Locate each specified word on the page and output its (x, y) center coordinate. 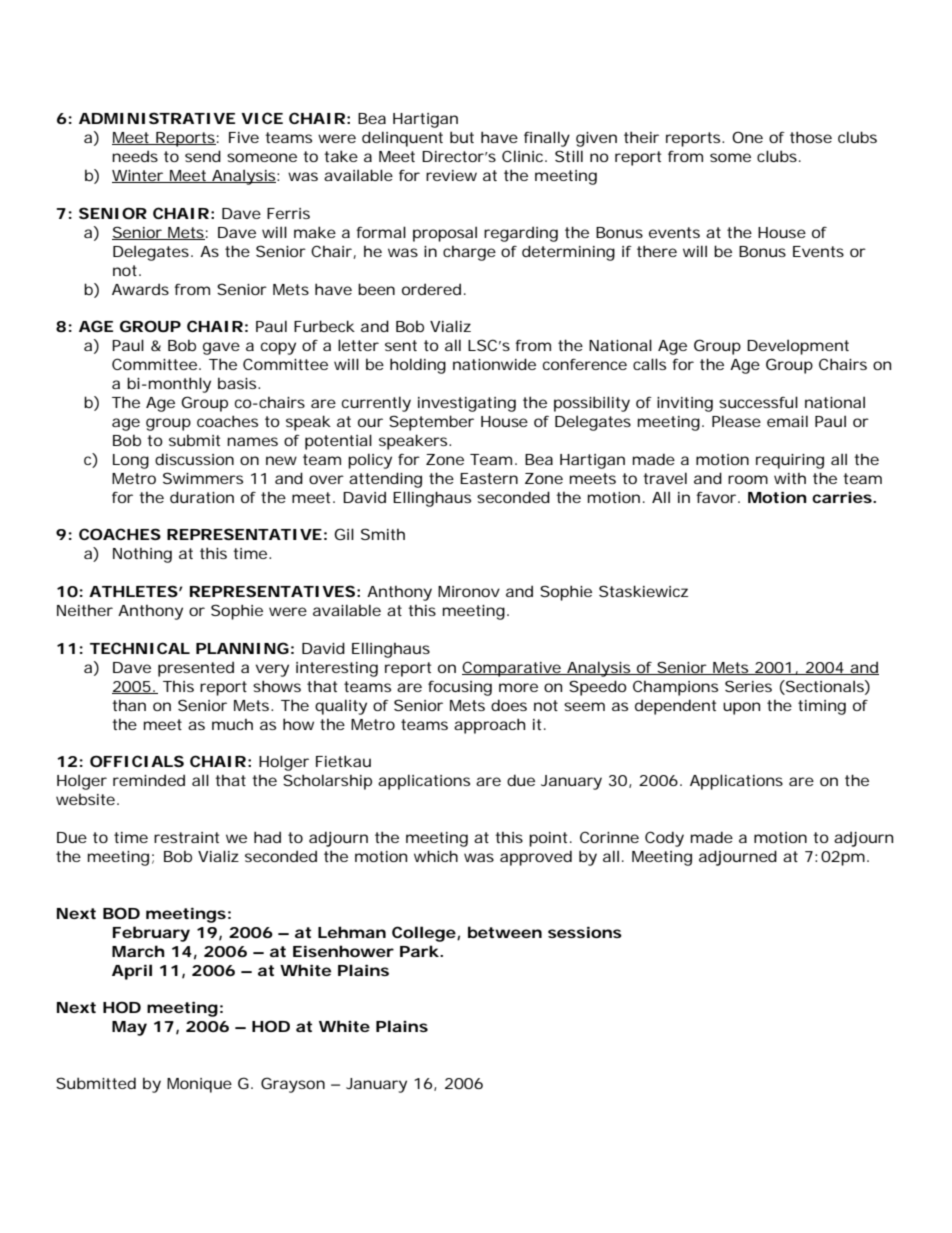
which (436, 856)
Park (419, 951)
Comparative (513, 669)
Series (748, 686)
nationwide (494, 364)
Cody (664, 839)
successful (758, 402)
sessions (585, 932)
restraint (186, 837)
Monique (199, 1085)
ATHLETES (133, 591)
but (462, 137)
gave (221, 348)
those (811, 137)
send (203, 156)
